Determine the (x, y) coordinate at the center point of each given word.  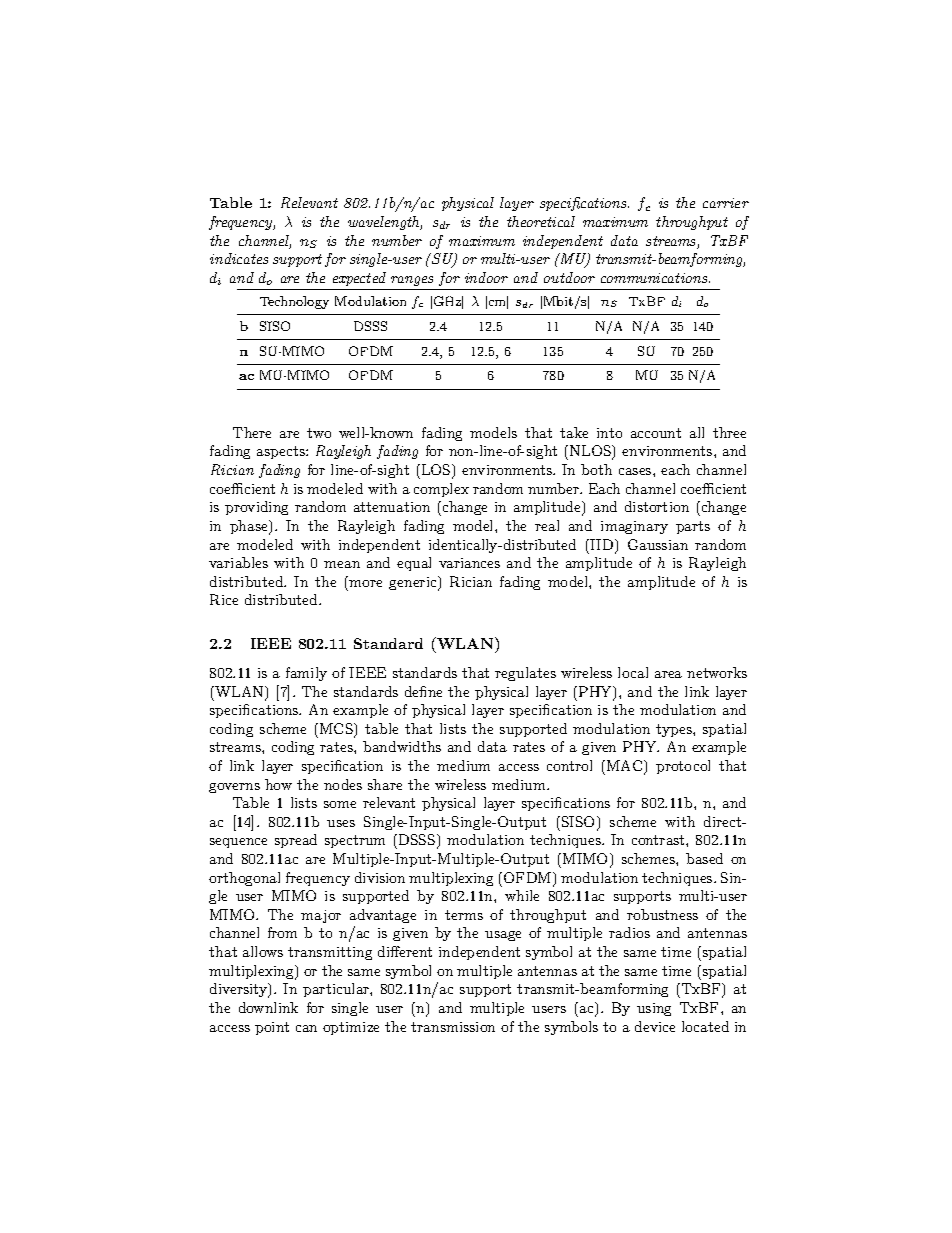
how (278, 784)
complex (441, 490)
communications (655, 278)
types (675, 730)
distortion (657, 506)
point (272, 1028)
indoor (486, 277)
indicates (239, 258)
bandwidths (402, 746)
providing (256, 508)
